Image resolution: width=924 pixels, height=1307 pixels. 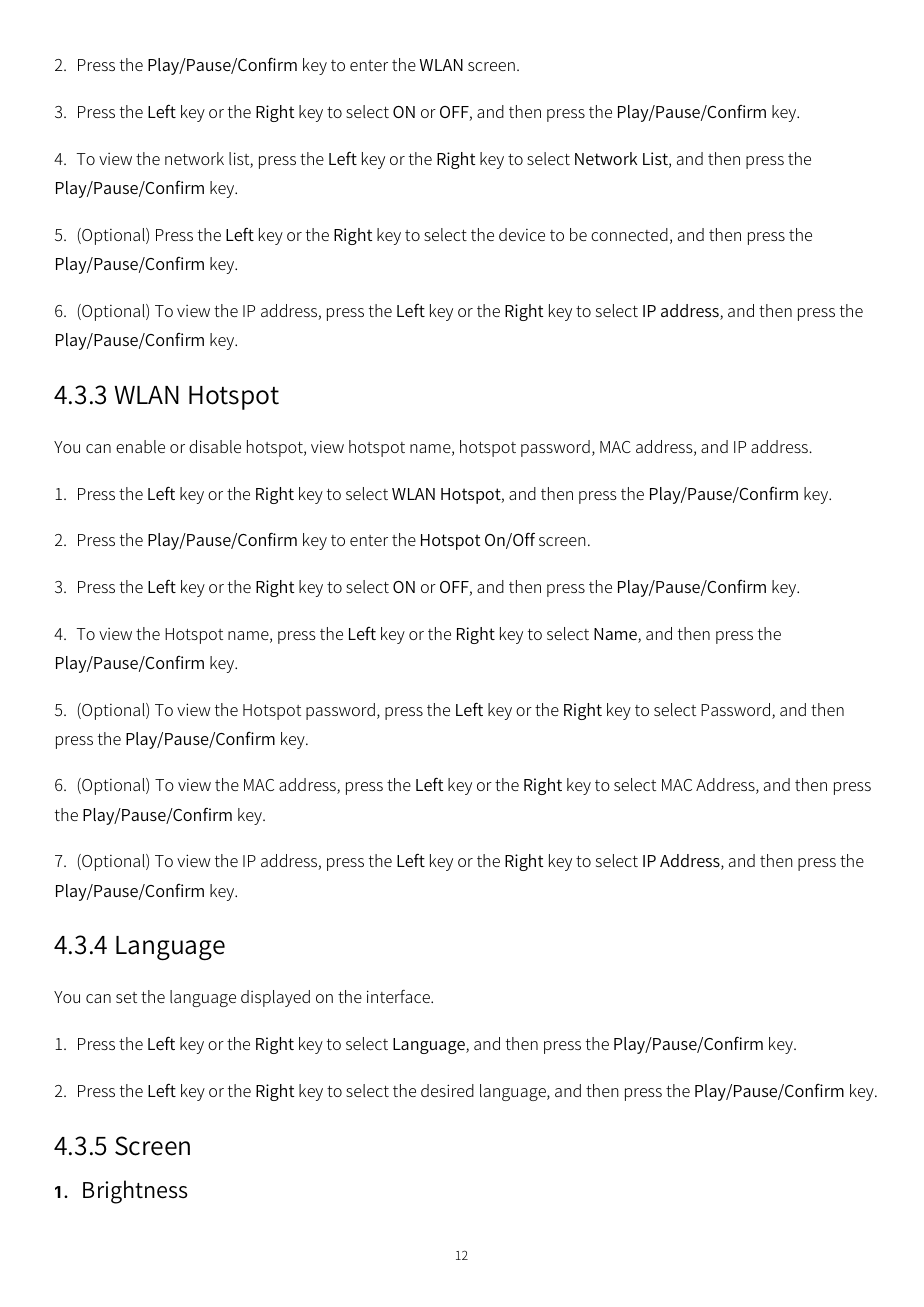 I want to click on interface, so click(x=399, y=996).
